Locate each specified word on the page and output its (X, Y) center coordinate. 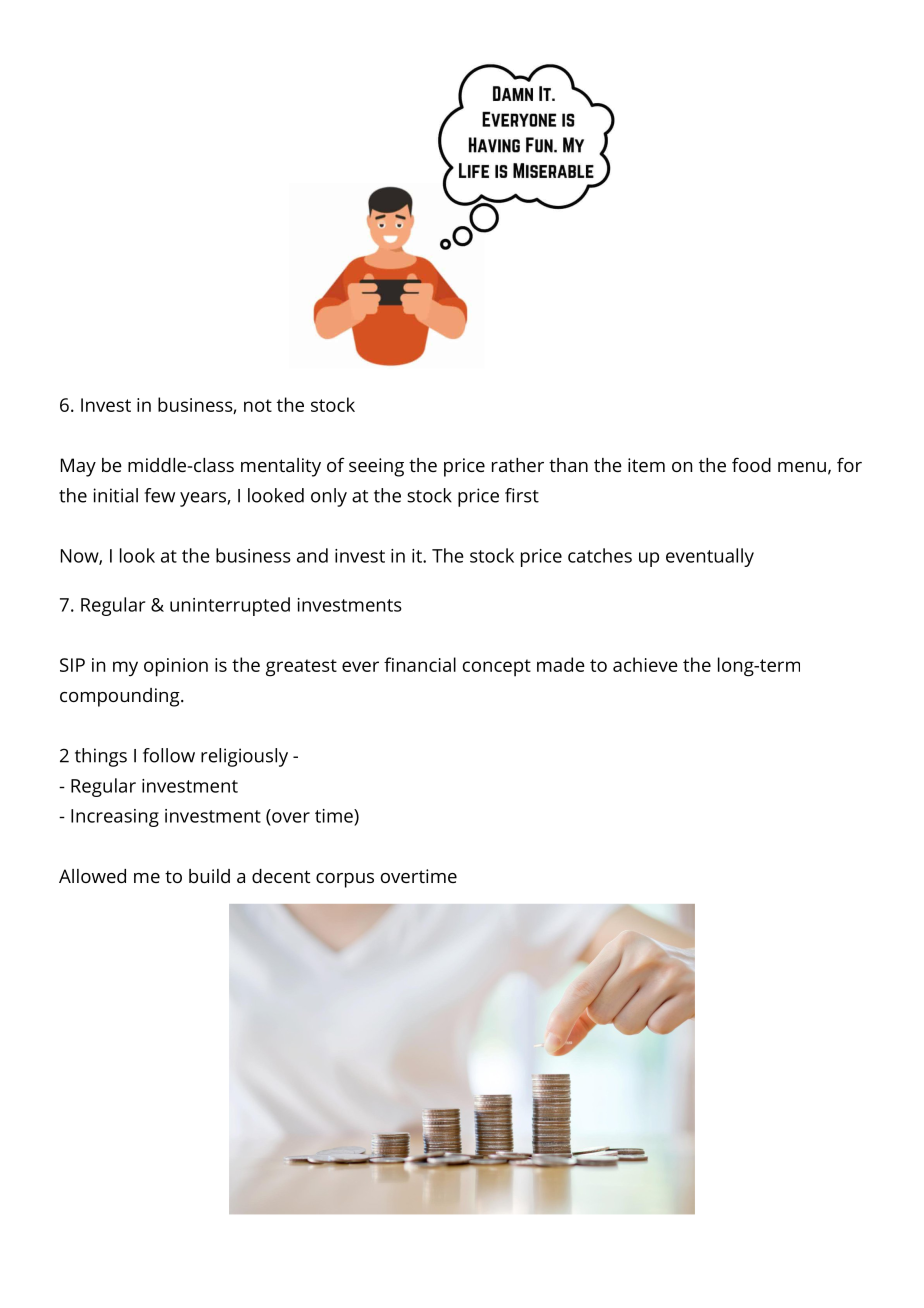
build (209, 876)
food (751, 464)
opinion (176, 667)
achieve (645, 664)
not (258, 405)
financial (420, 664)
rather (518, 465)
